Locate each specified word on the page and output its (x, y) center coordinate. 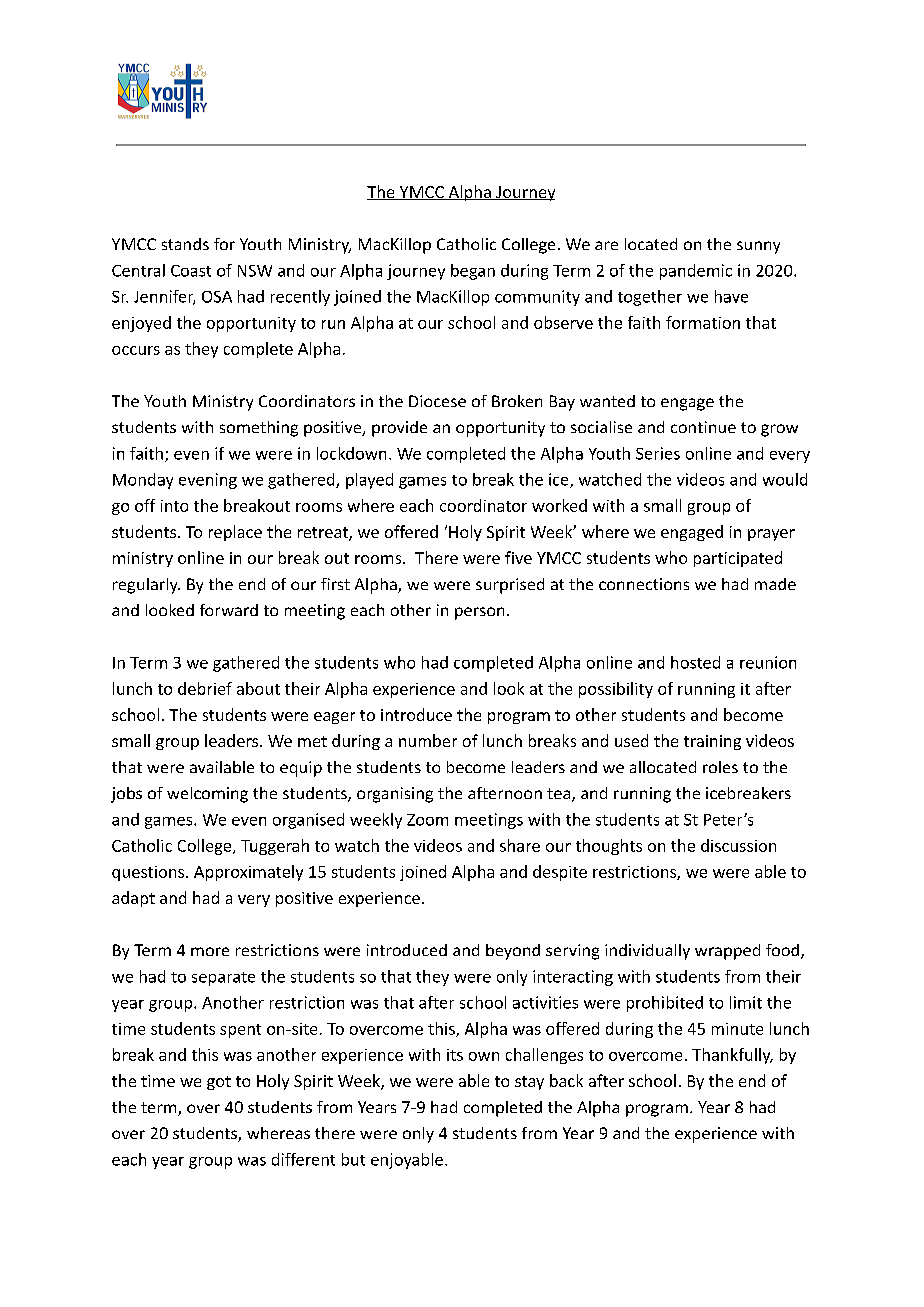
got (219, 1083)
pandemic (696, 272)
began (473, 272)
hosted (695, 662)
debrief (205, 688)
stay (529, 1083)
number (428, 740)
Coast (191, 271)
